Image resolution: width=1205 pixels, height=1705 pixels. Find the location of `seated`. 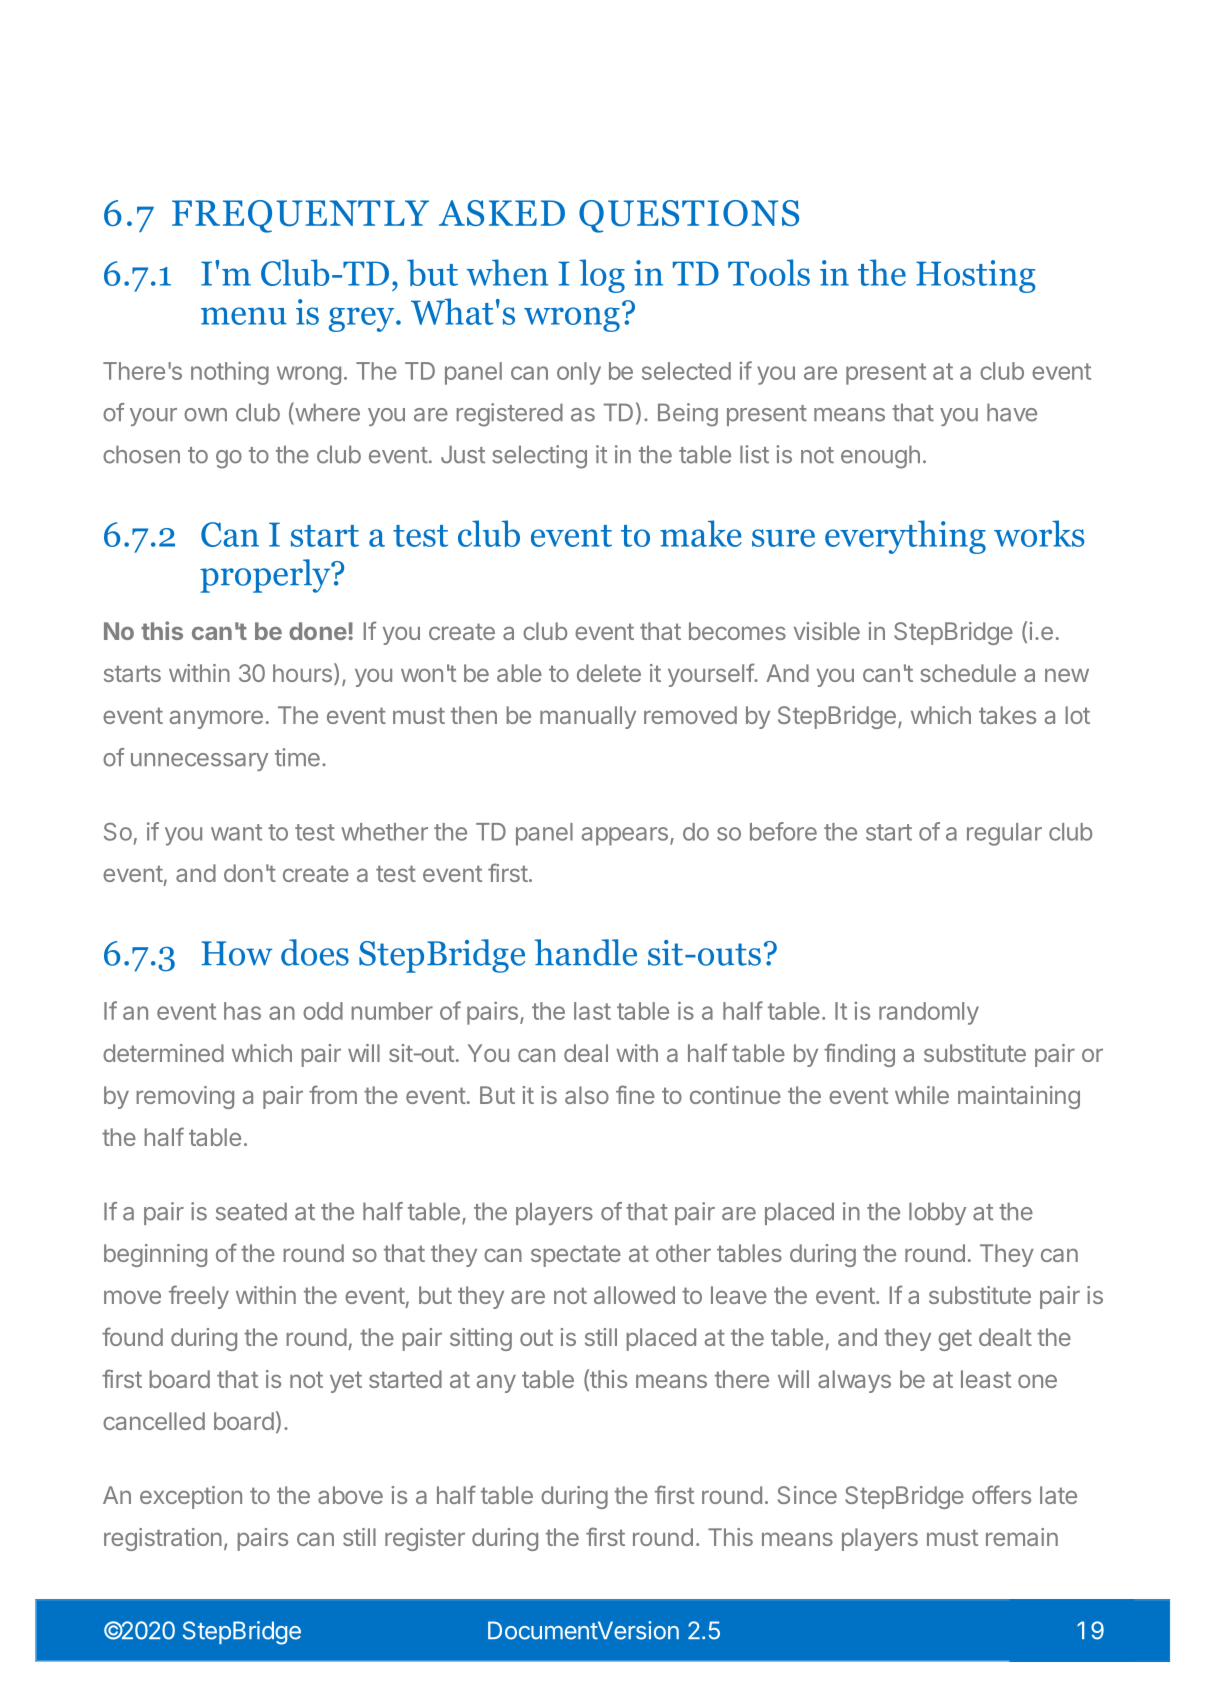

seated is located at coordinates (251, 1211).
